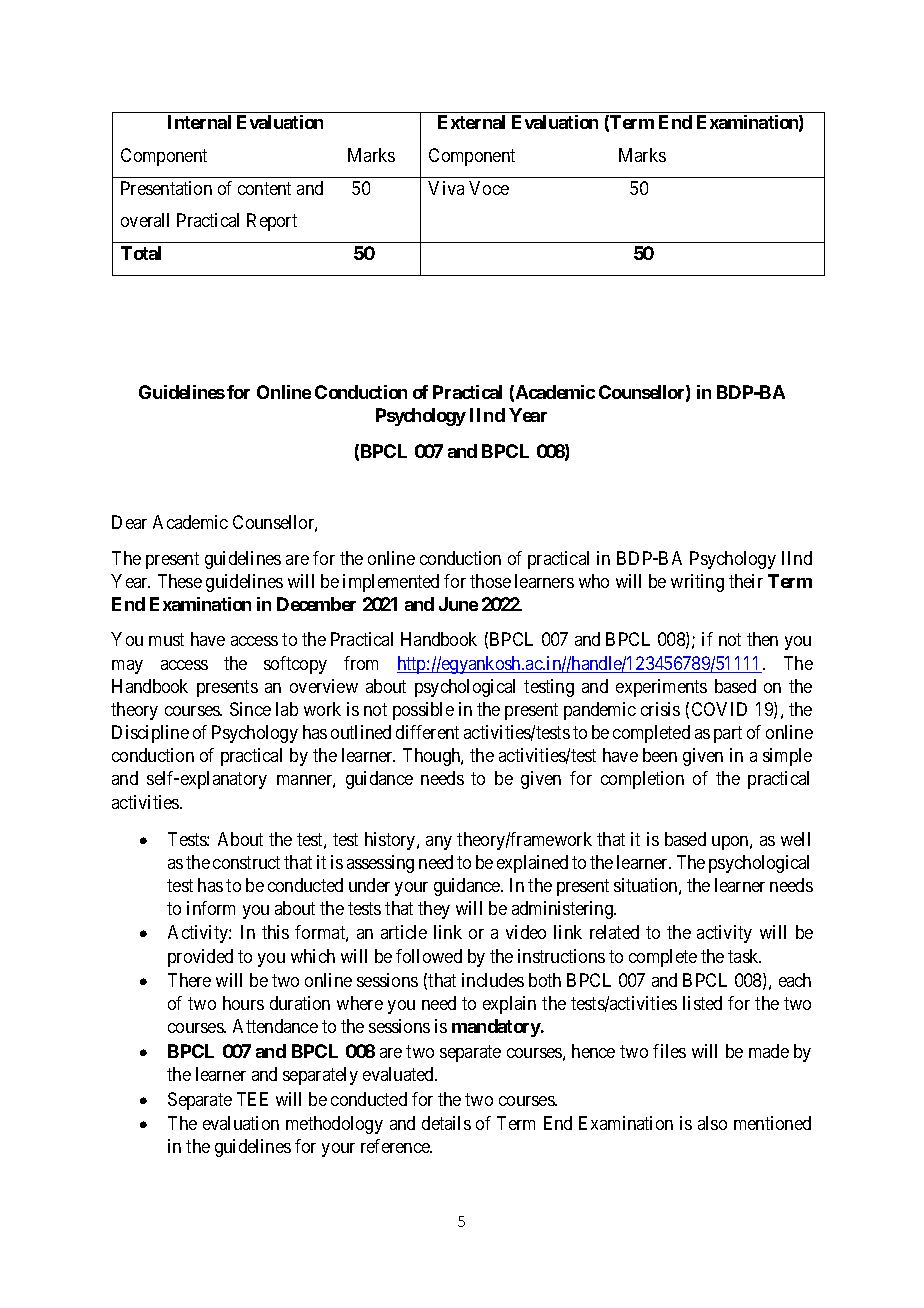 The image size is (924, 1308). I want to click on details, so click(446, 1123).
